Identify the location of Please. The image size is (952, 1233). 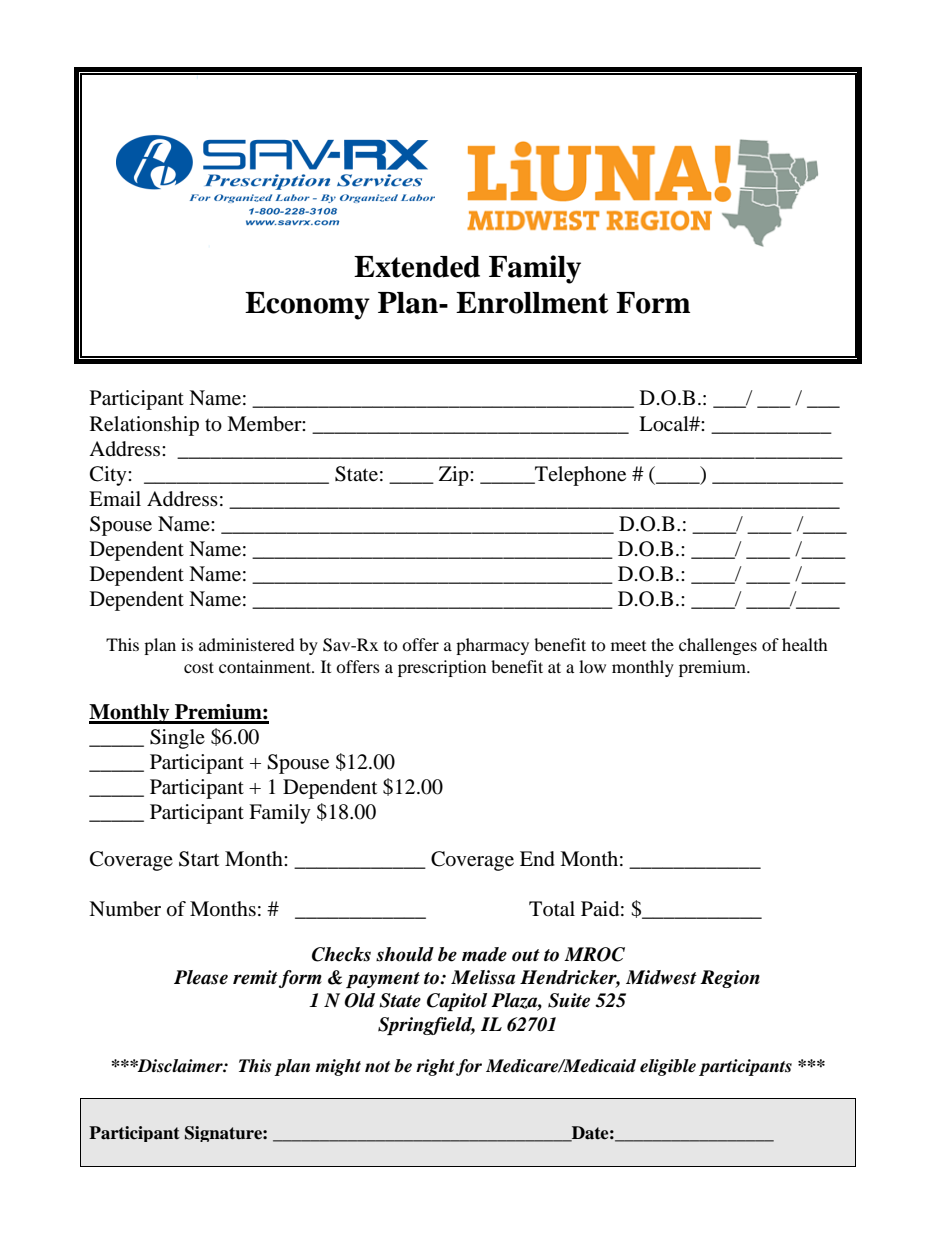
(201, 977).
